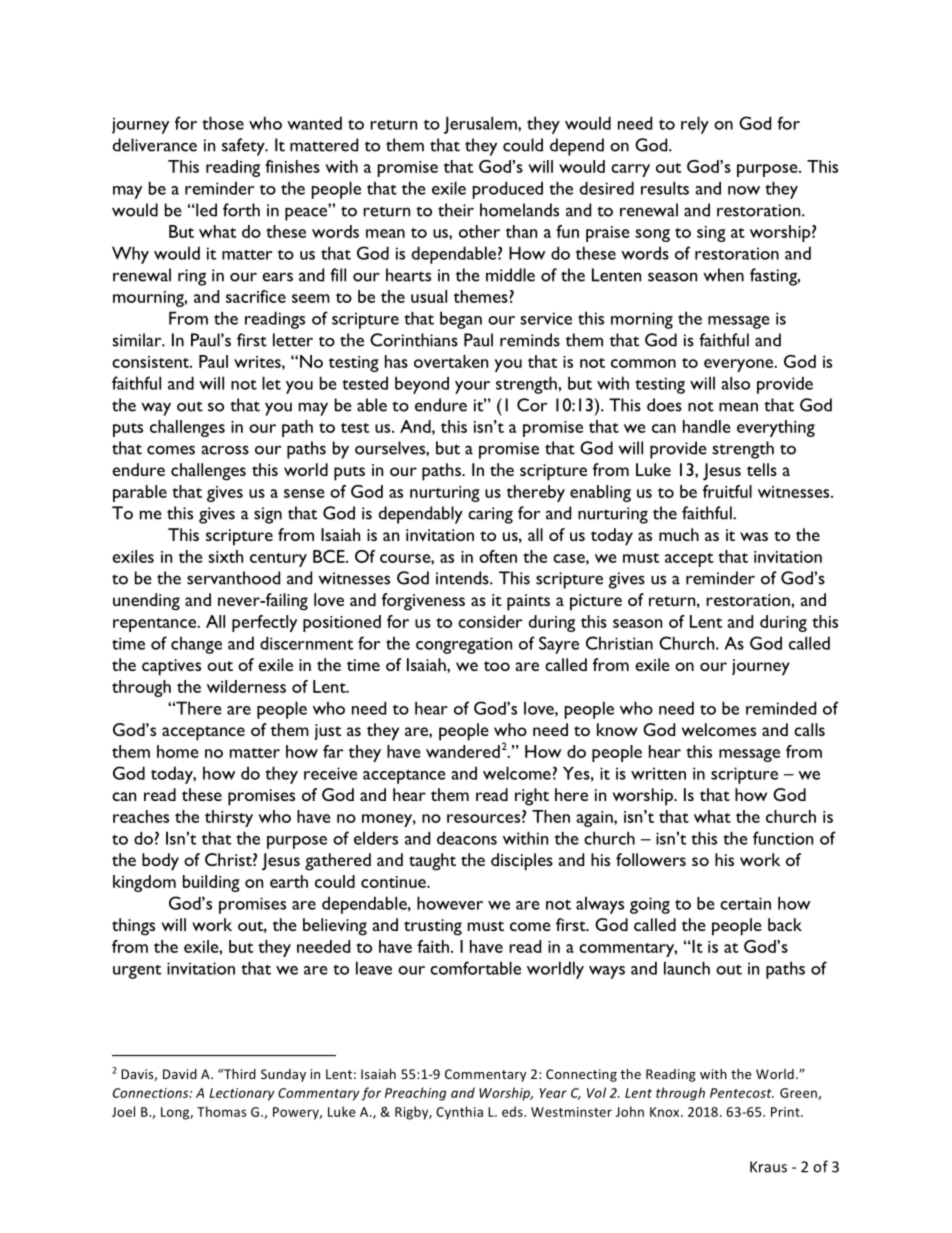 This image has height=1233, width=952. I want to click on Jerusalem, so click(481, 125).
